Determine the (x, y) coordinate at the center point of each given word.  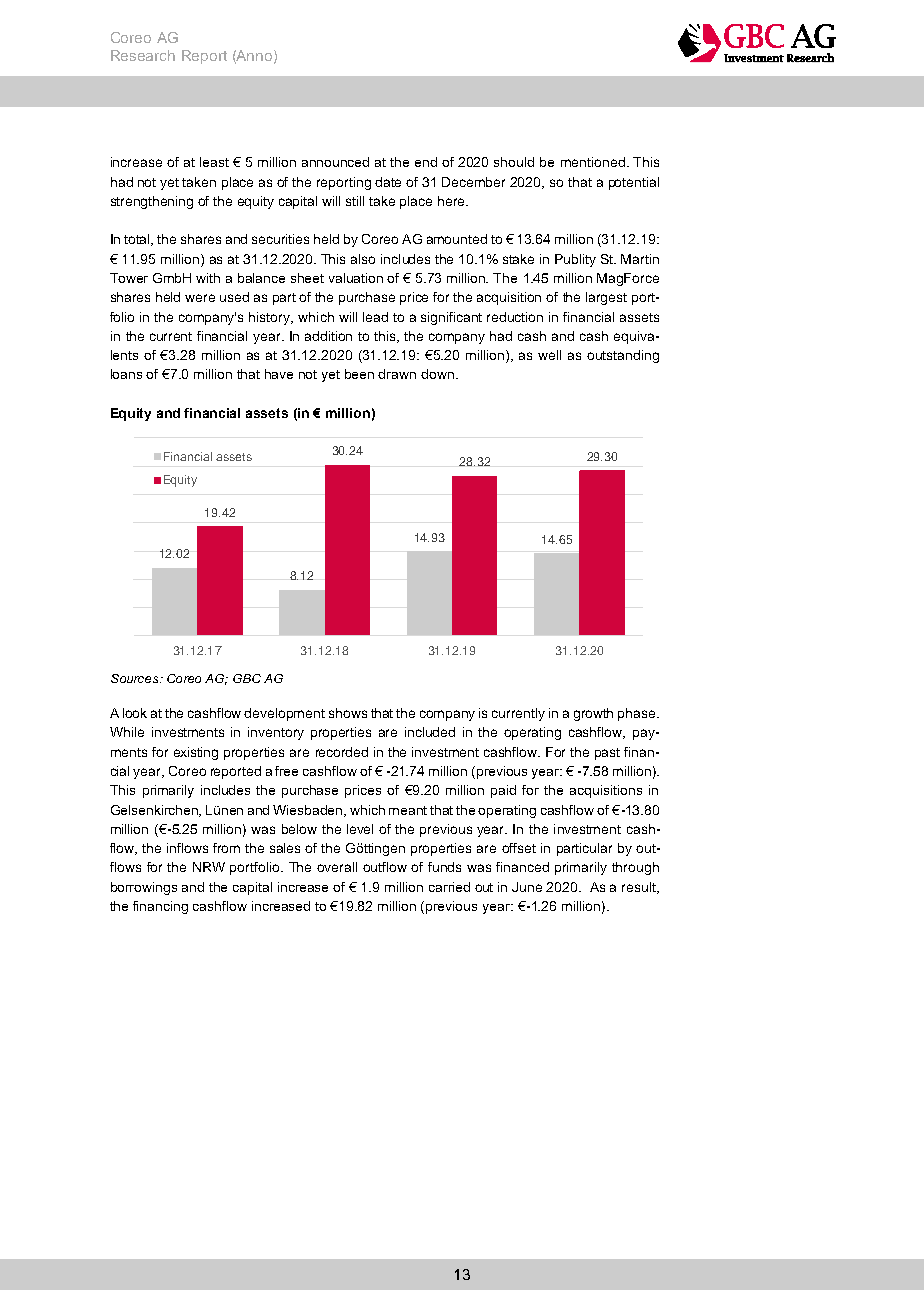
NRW (209, 867)
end (426, 162)
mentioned (593, 162)
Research (143, 55)
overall (337, 867)
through (635, 868)
